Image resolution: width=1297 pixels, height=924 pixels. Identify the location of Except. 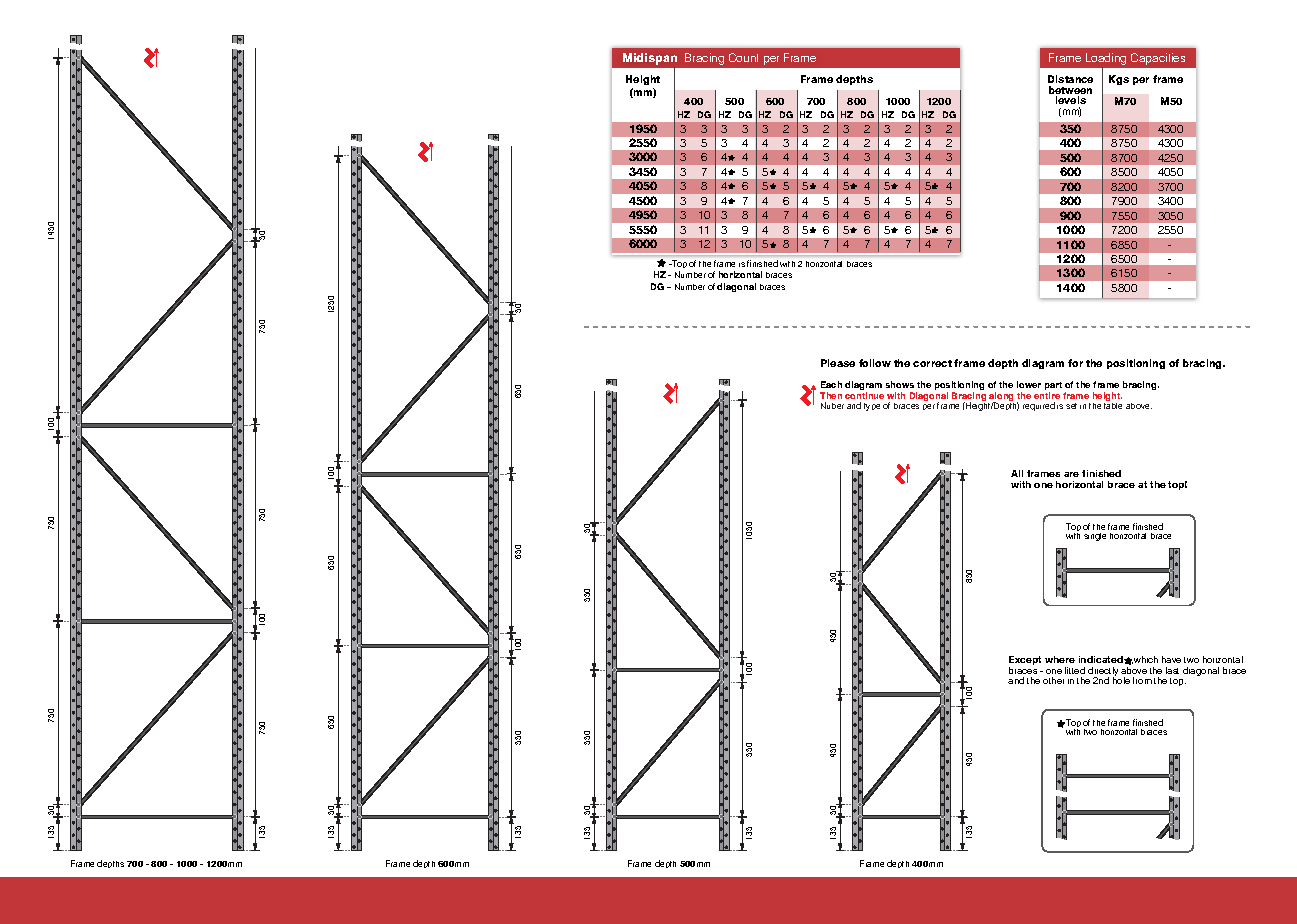
(1025, 662).
